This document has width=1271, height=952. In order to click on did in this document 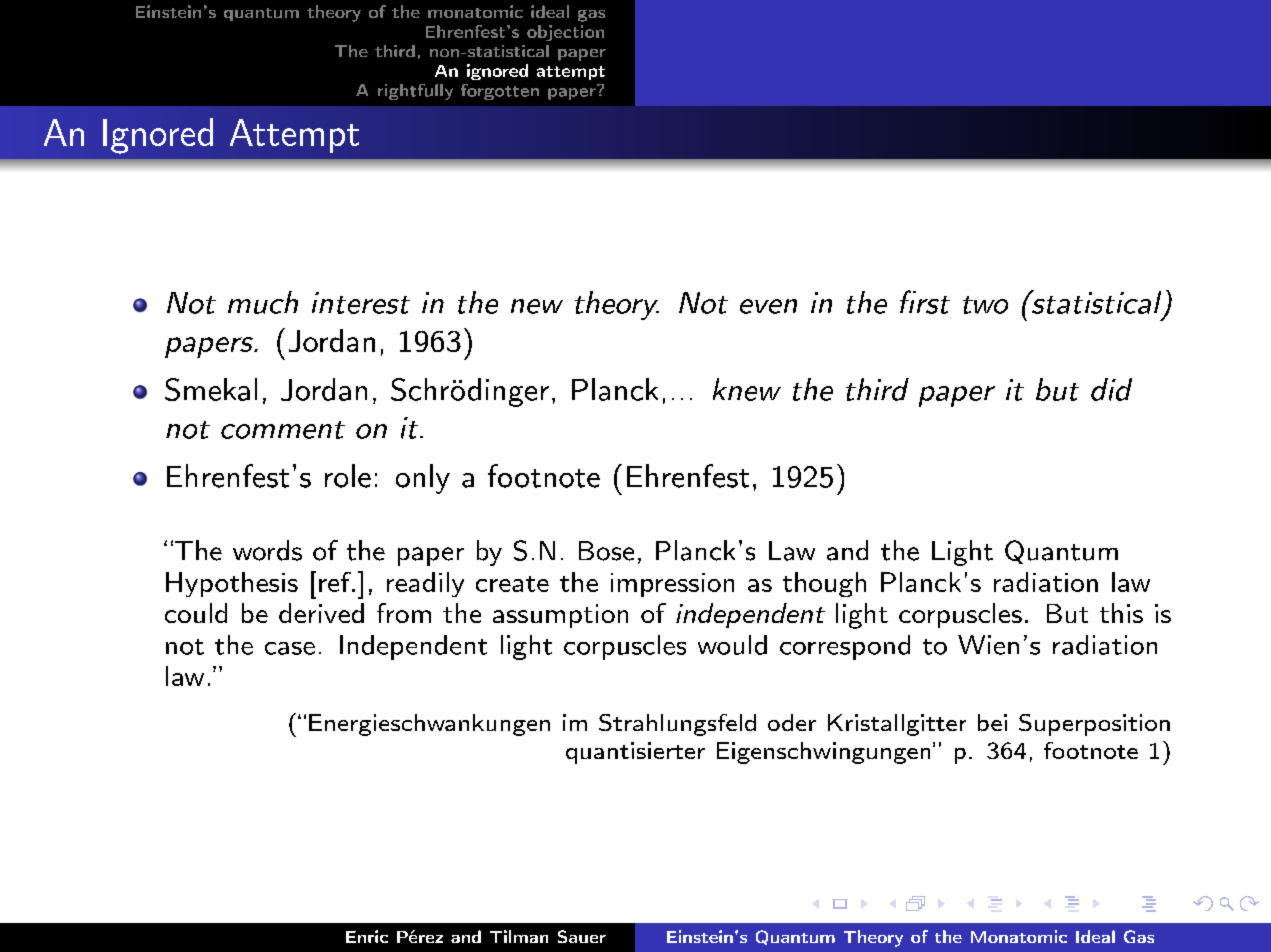, I will do `click(1111, 389)`.
